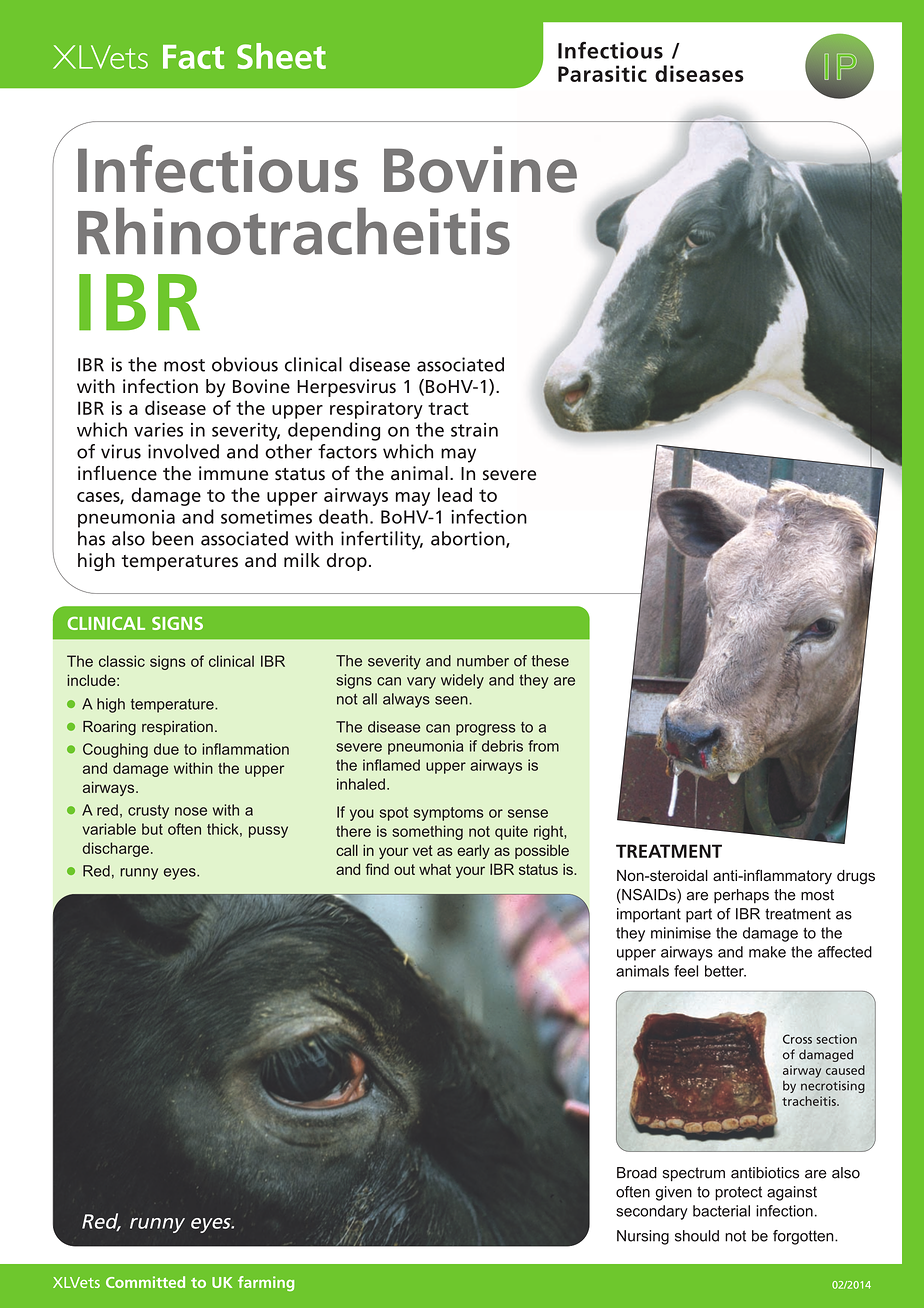 Image resolution: width=924 pixels, height=1308 pixels. What do you see at coordinates (116, 849) in the page?
I see `discharge` at bounding box center [116, 849].
